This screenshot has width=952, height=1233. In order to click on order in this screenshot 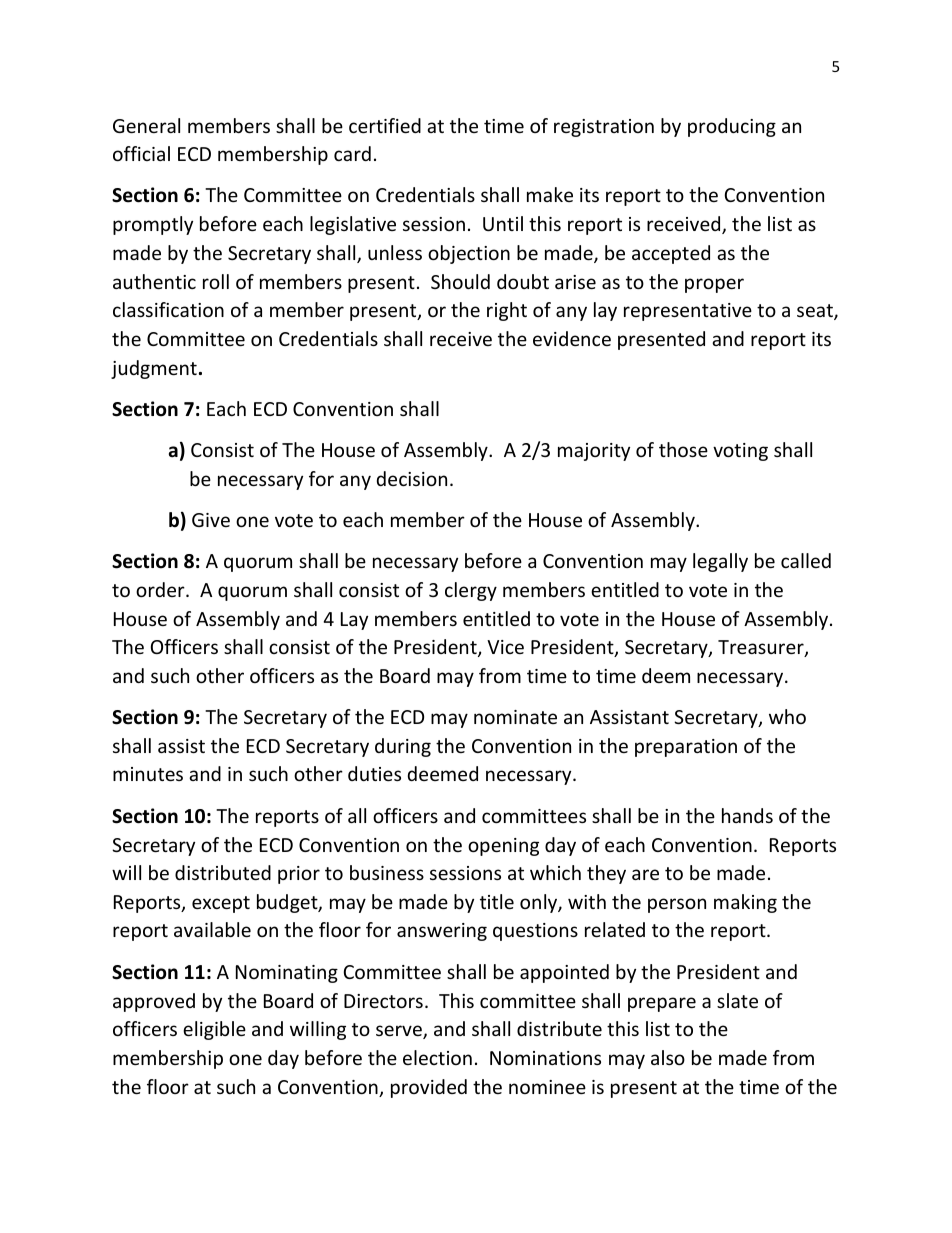, I will do `click(161, 589)`.
